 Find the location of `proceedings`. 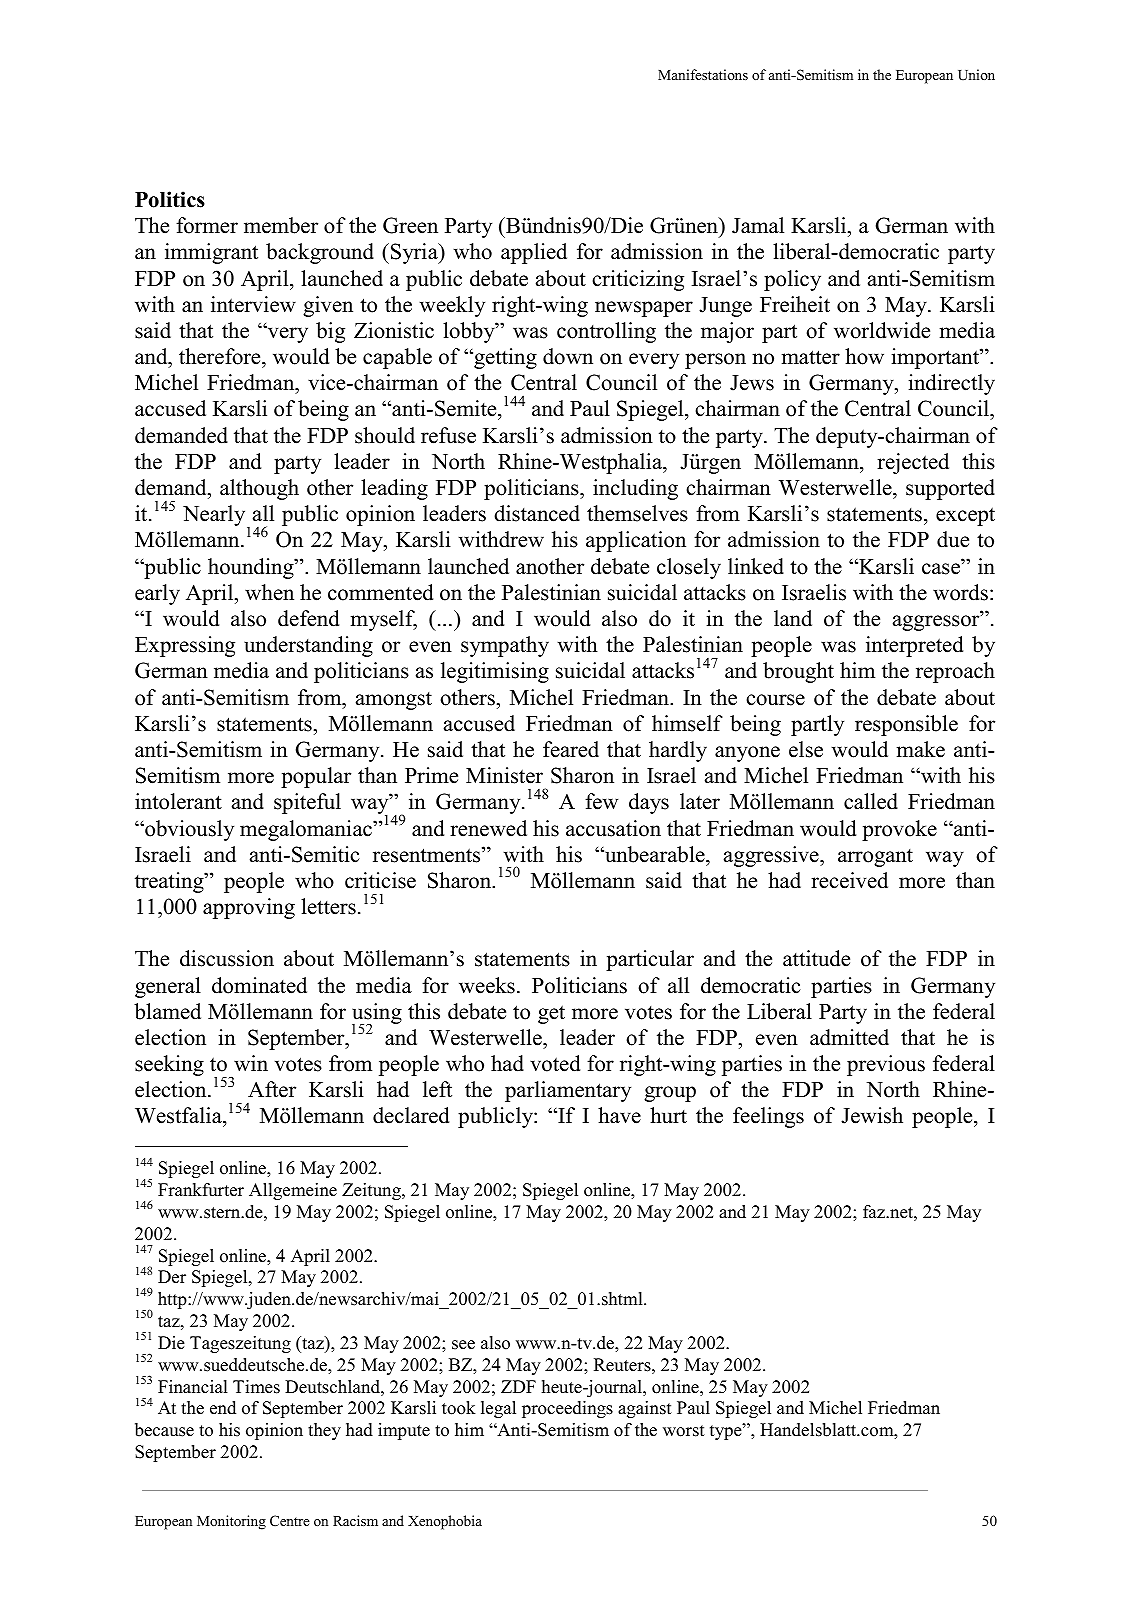

proceedings is located at coordinates (567, 1409).
